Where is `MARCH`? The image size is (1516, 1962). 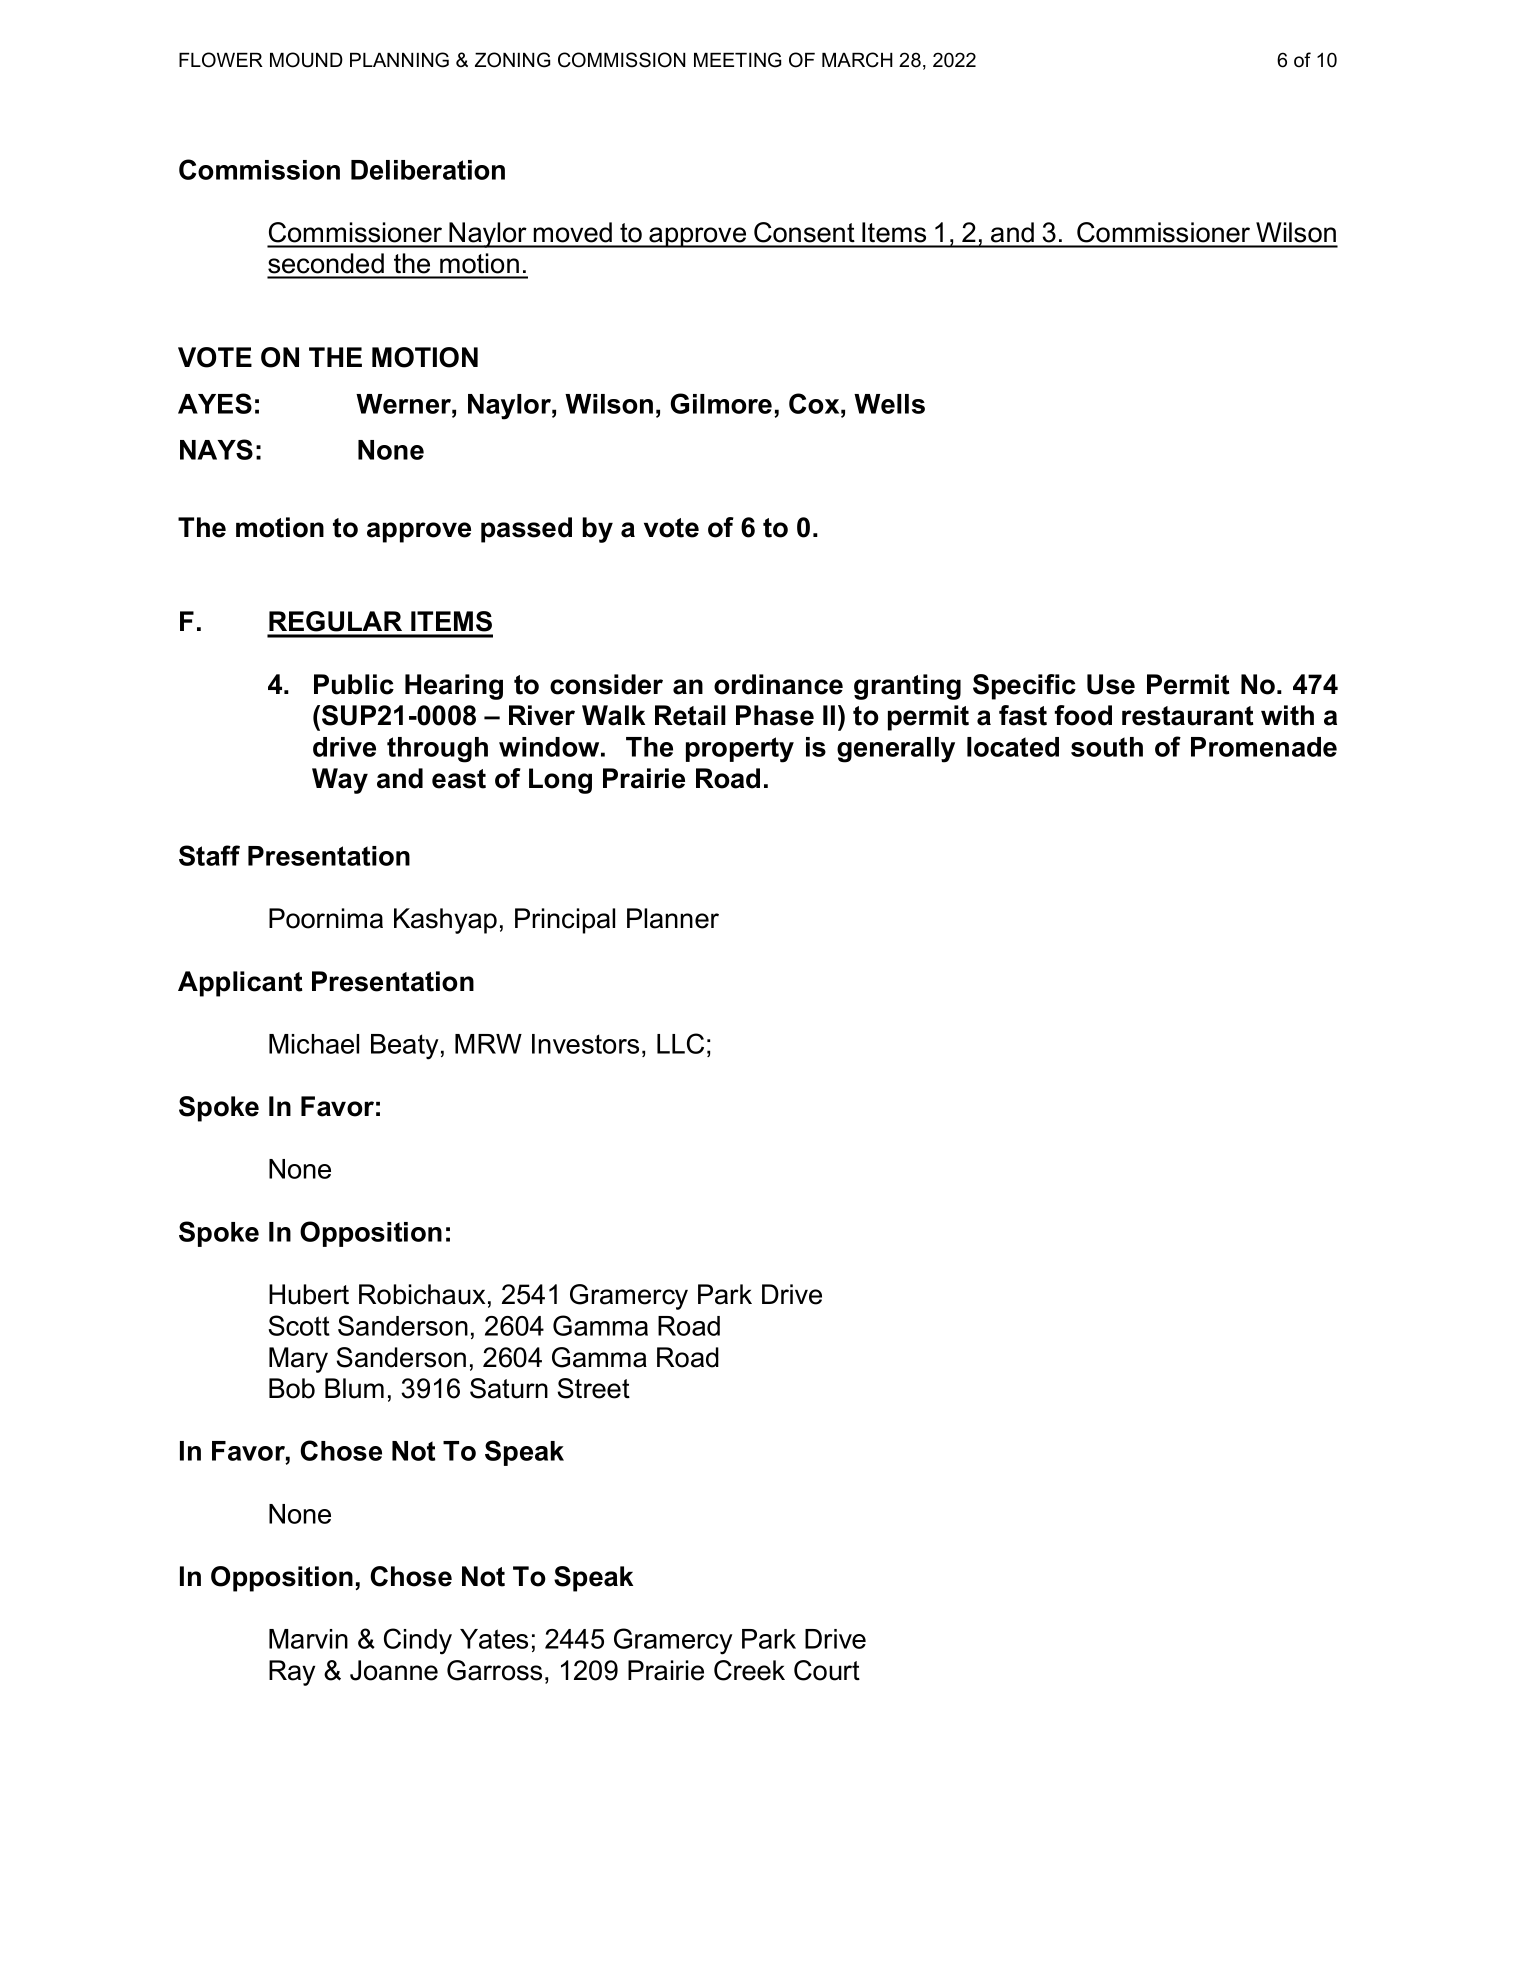
MARCH is located at coordinates (857, 60).
